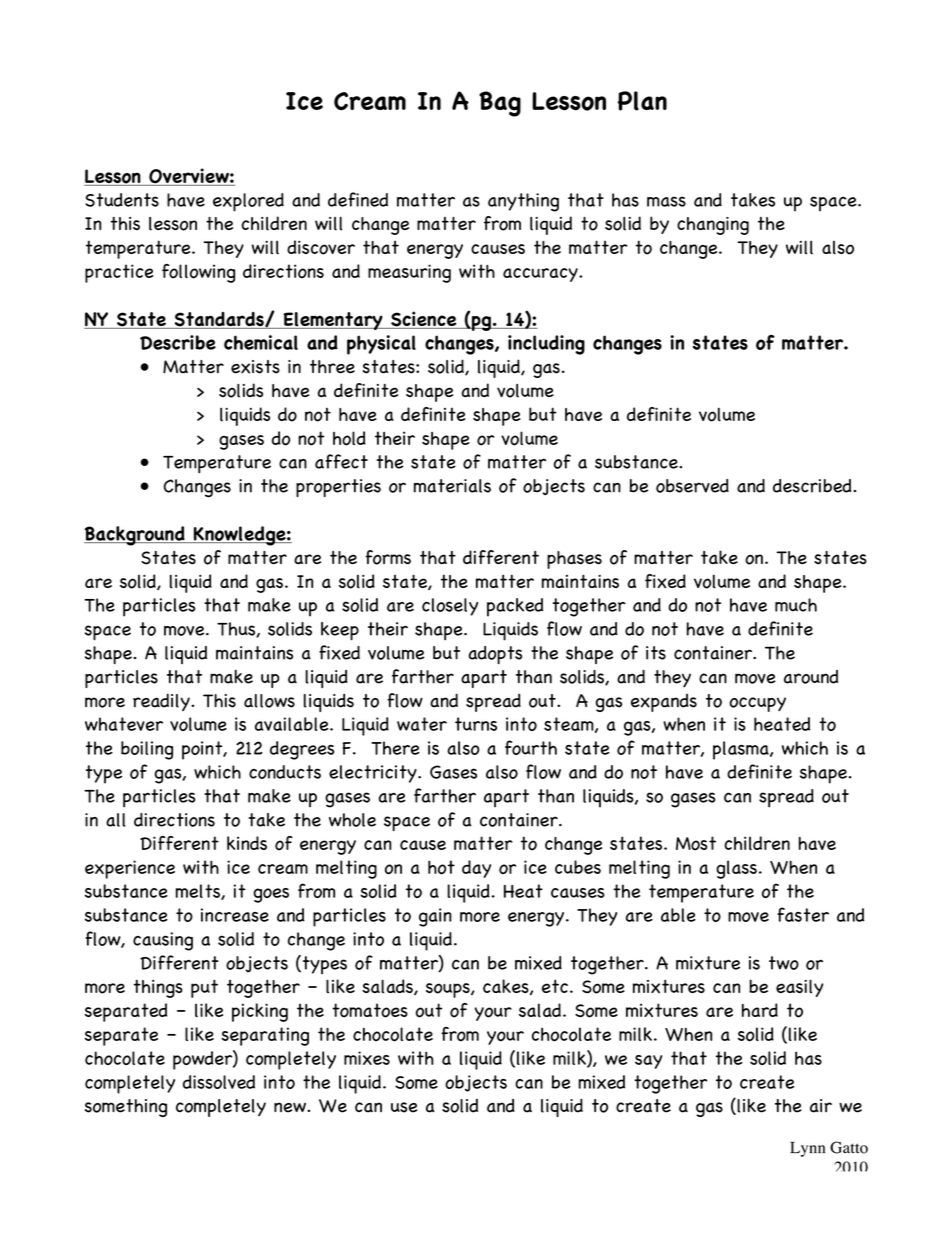  Describe the element at coordinates (162, 702) in the image. I see `readily` at that location.
